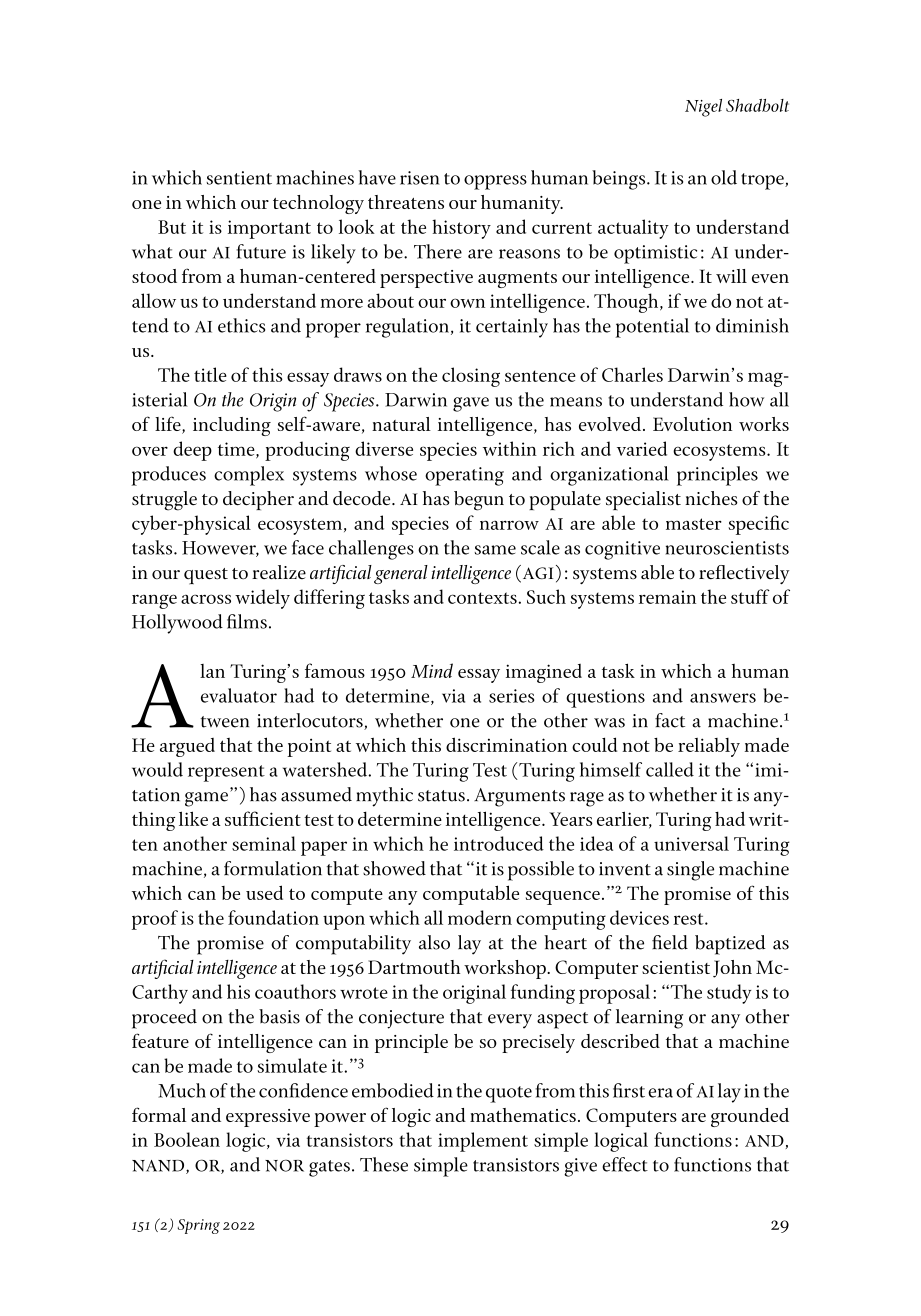  I want to click on sentient, so click(239, 178).
